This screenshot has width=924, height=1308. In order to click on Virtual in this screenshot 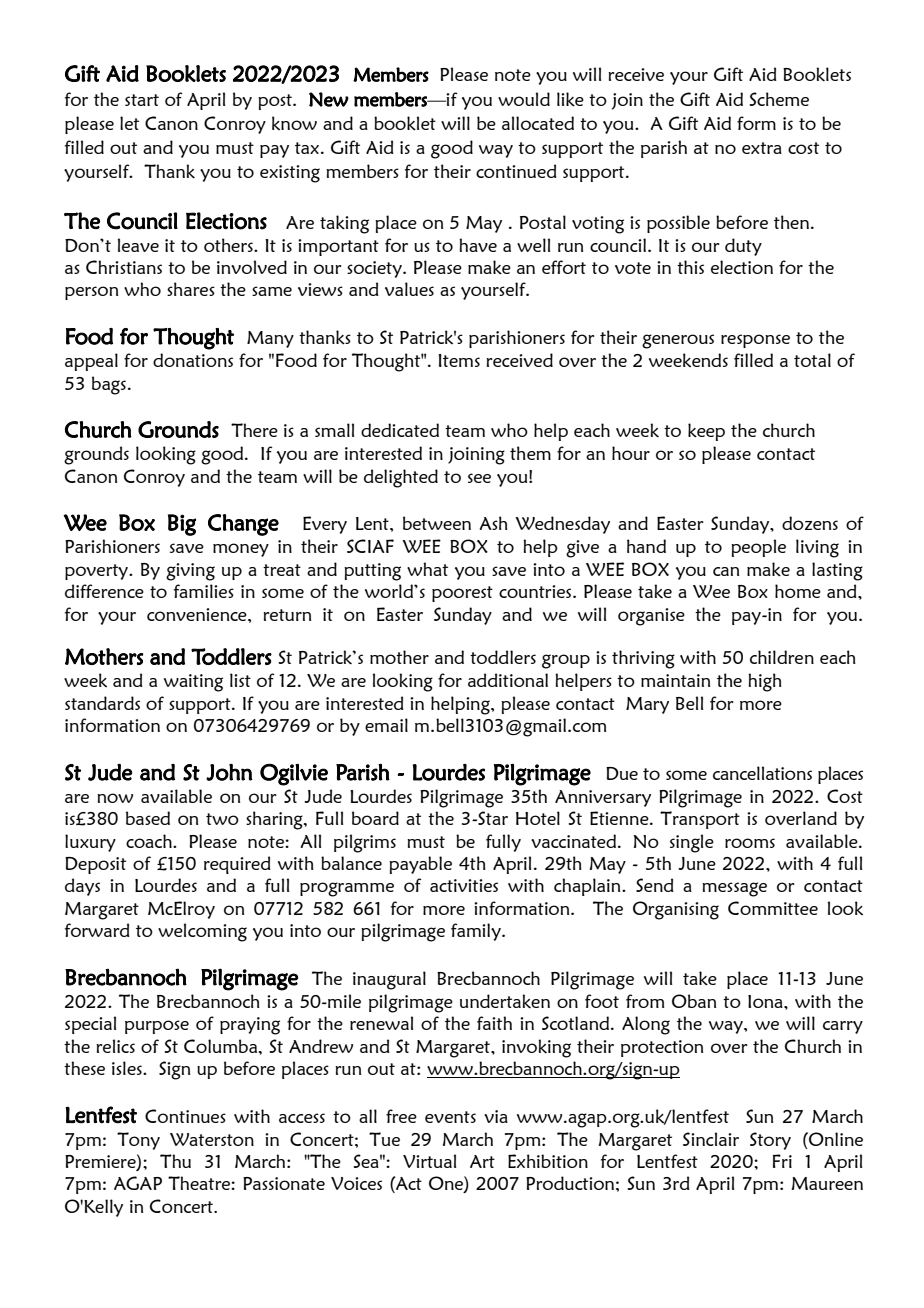, I will do `click(429, 1161)`.
